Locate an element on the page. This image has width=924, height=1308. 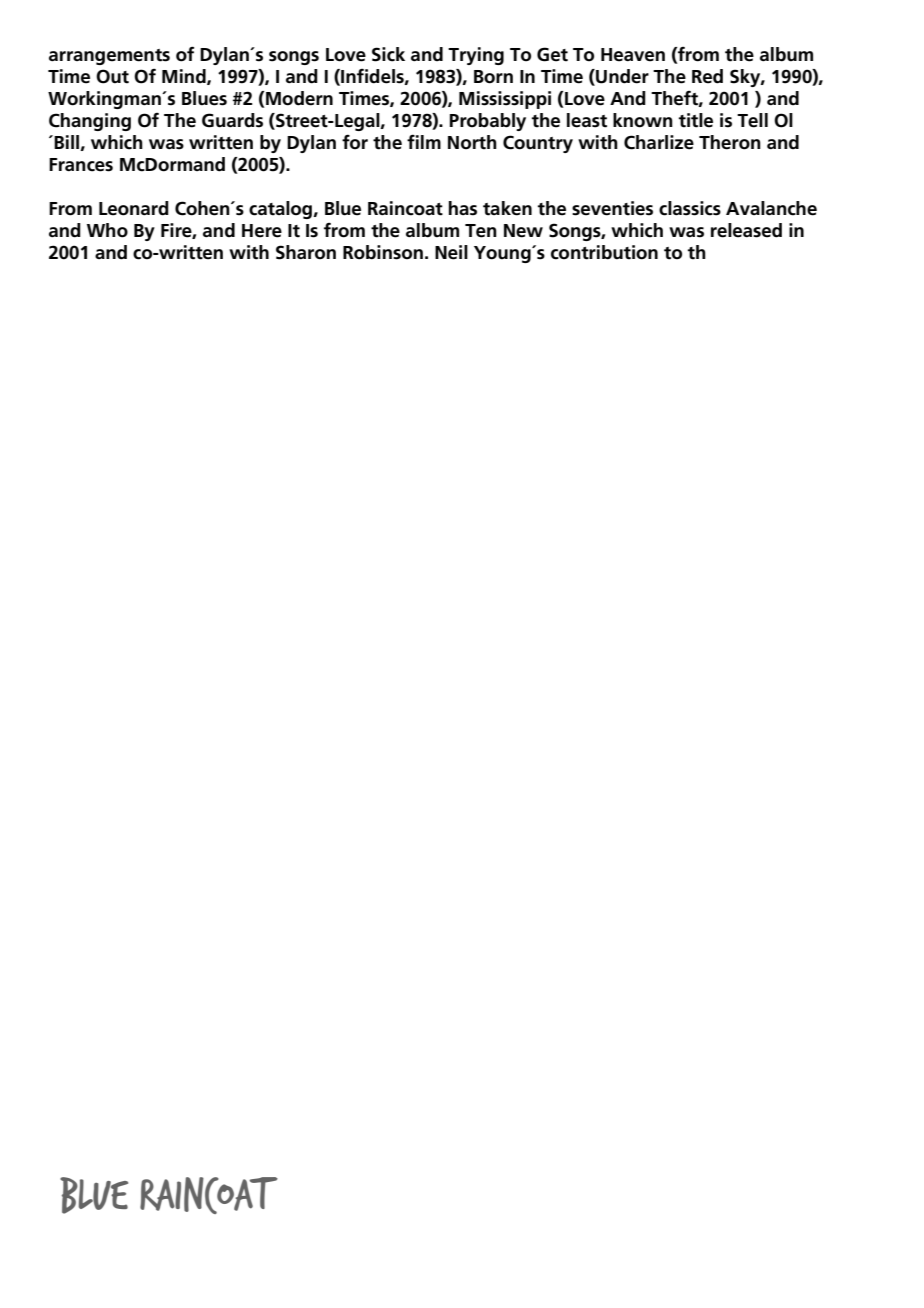
classics is located at coordinates (690, 208).
